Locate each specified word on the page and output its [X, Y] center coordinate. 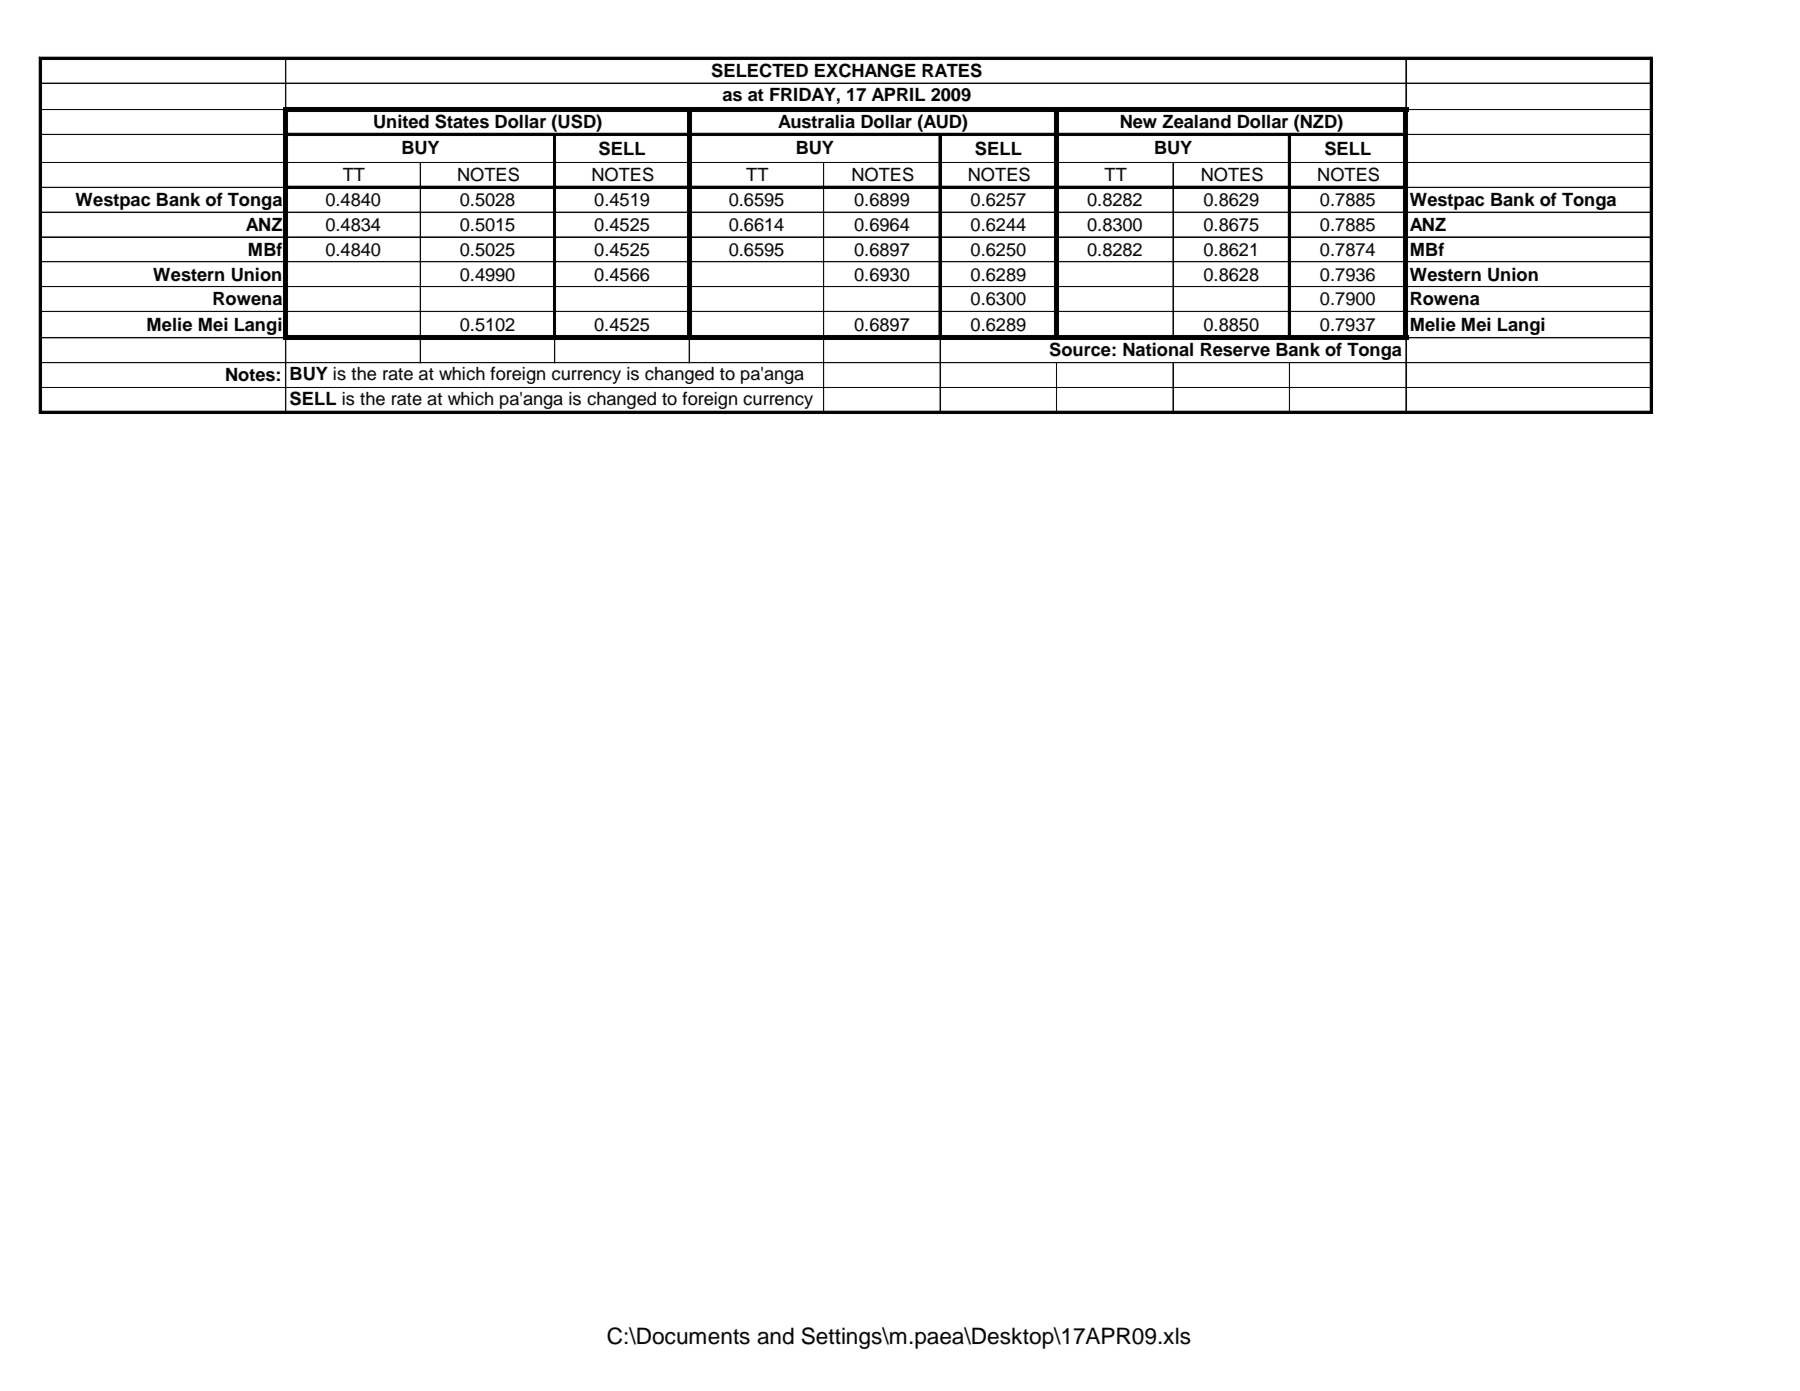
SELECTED [759, 70]
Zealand [1197, 121]
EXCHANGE [865, 70]
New [1139, 121]
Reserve [1235, 350]
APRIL [898, 94]
